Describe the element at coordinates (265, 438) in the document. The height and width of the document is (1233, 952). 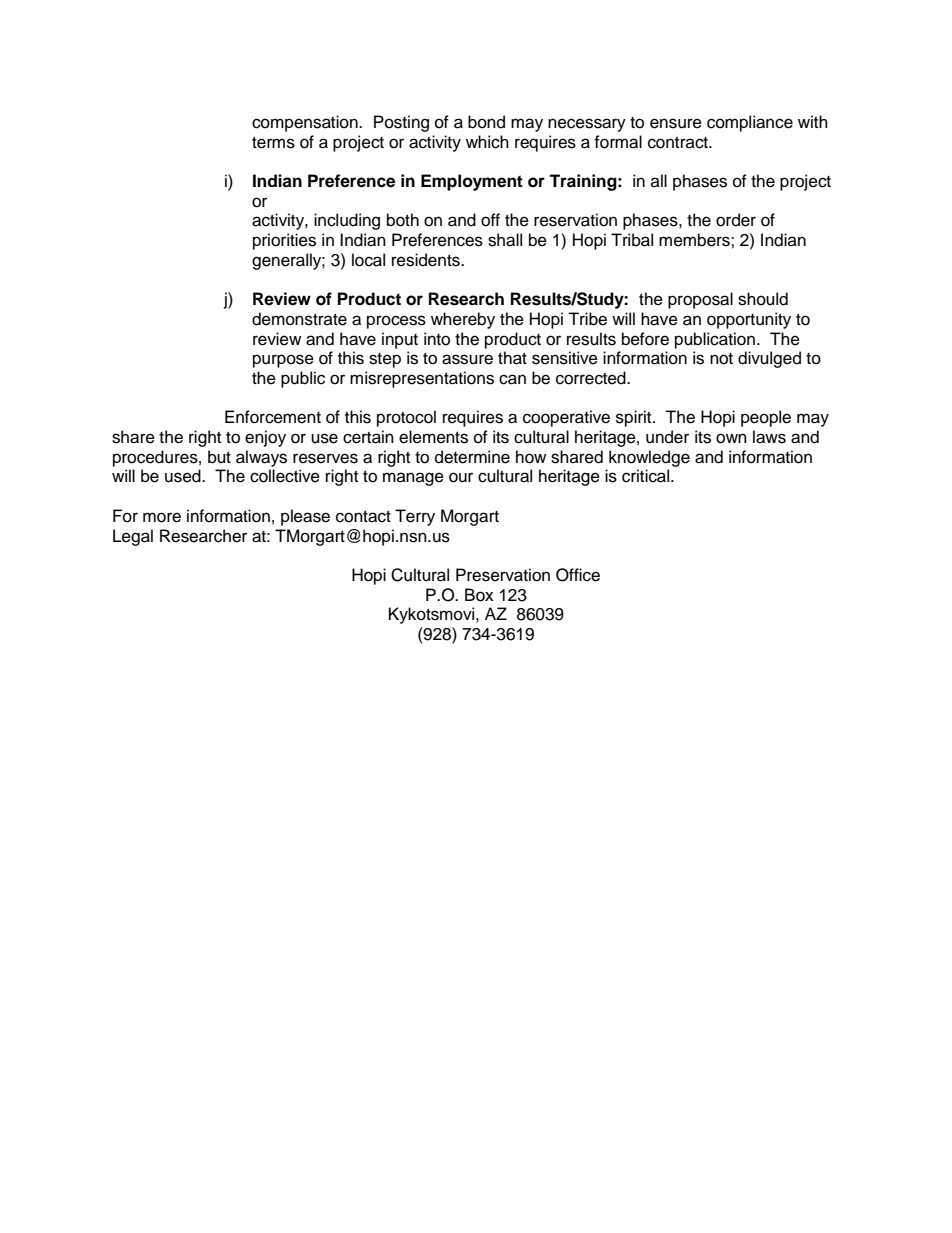
I see `enjoy` at that location.
